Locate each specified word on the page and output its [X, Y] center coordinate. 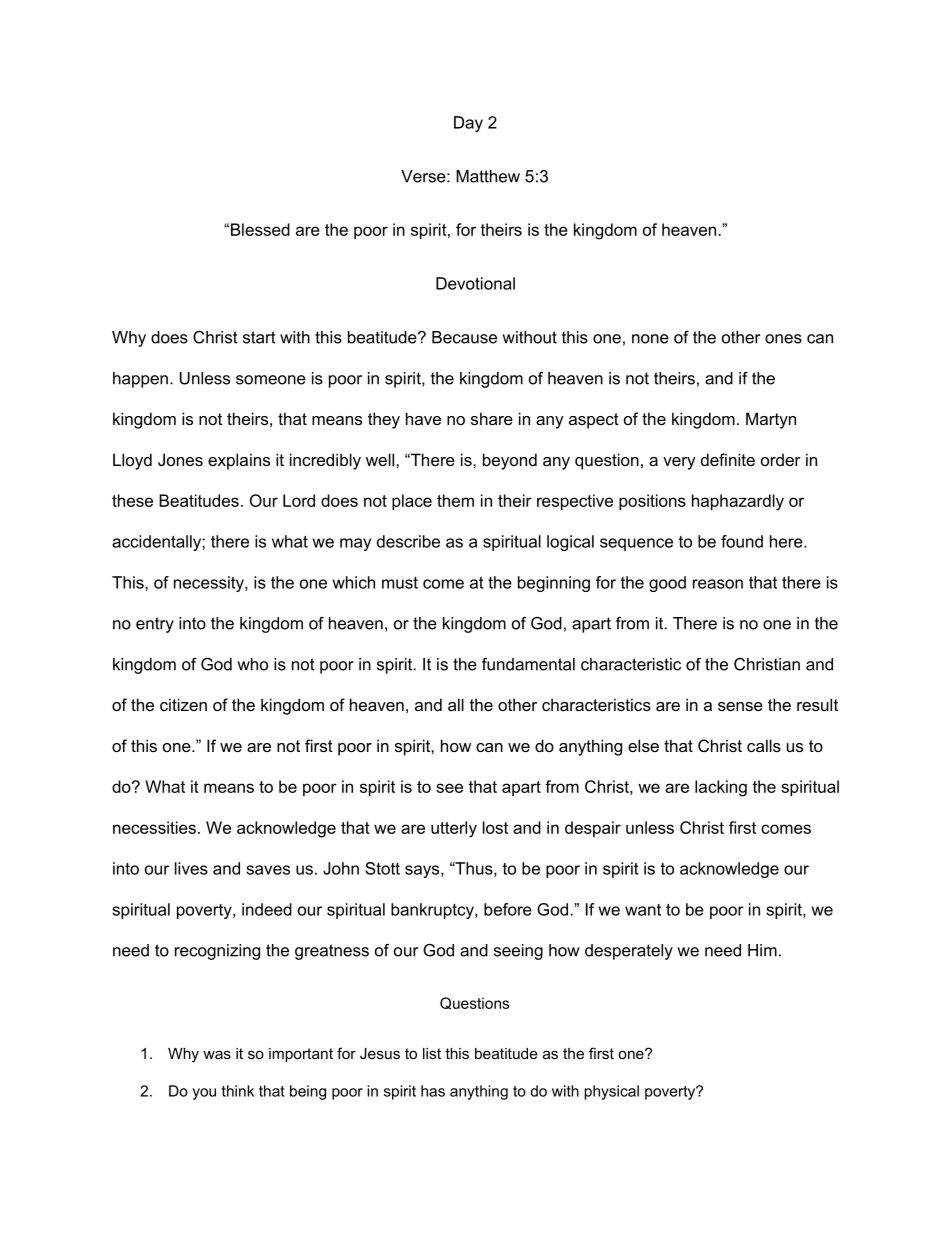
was [217, 1054]
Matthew [488, 176]
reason [718, 584]
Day [468, 124]
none [650, 339]
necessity [210, 584]
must [400, 583]
